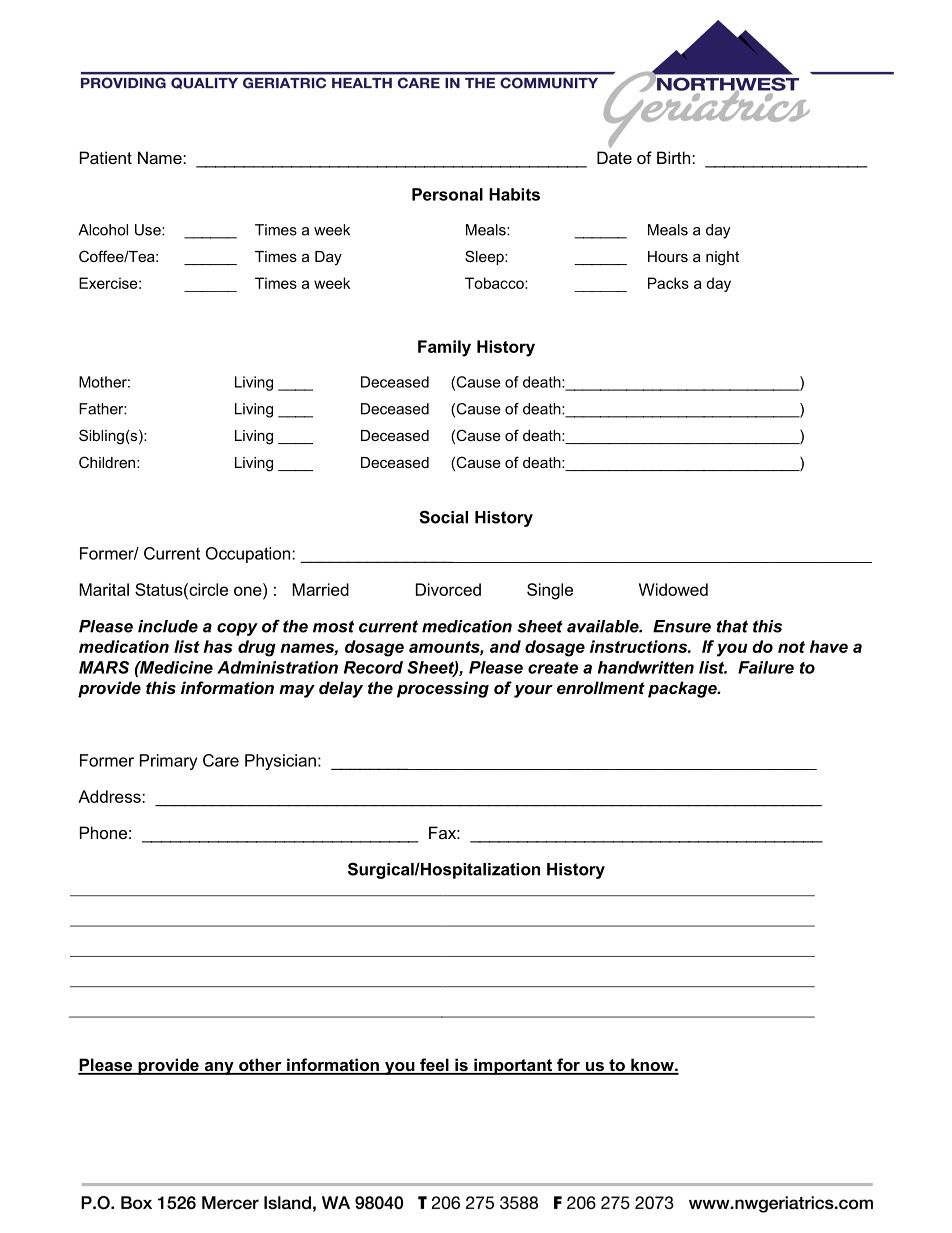 This screenshot has height=1233, width=952. What do you see at coordinates (219, 1068) in the screenshot?
I see `any` at bounding box center [219, 1068].
